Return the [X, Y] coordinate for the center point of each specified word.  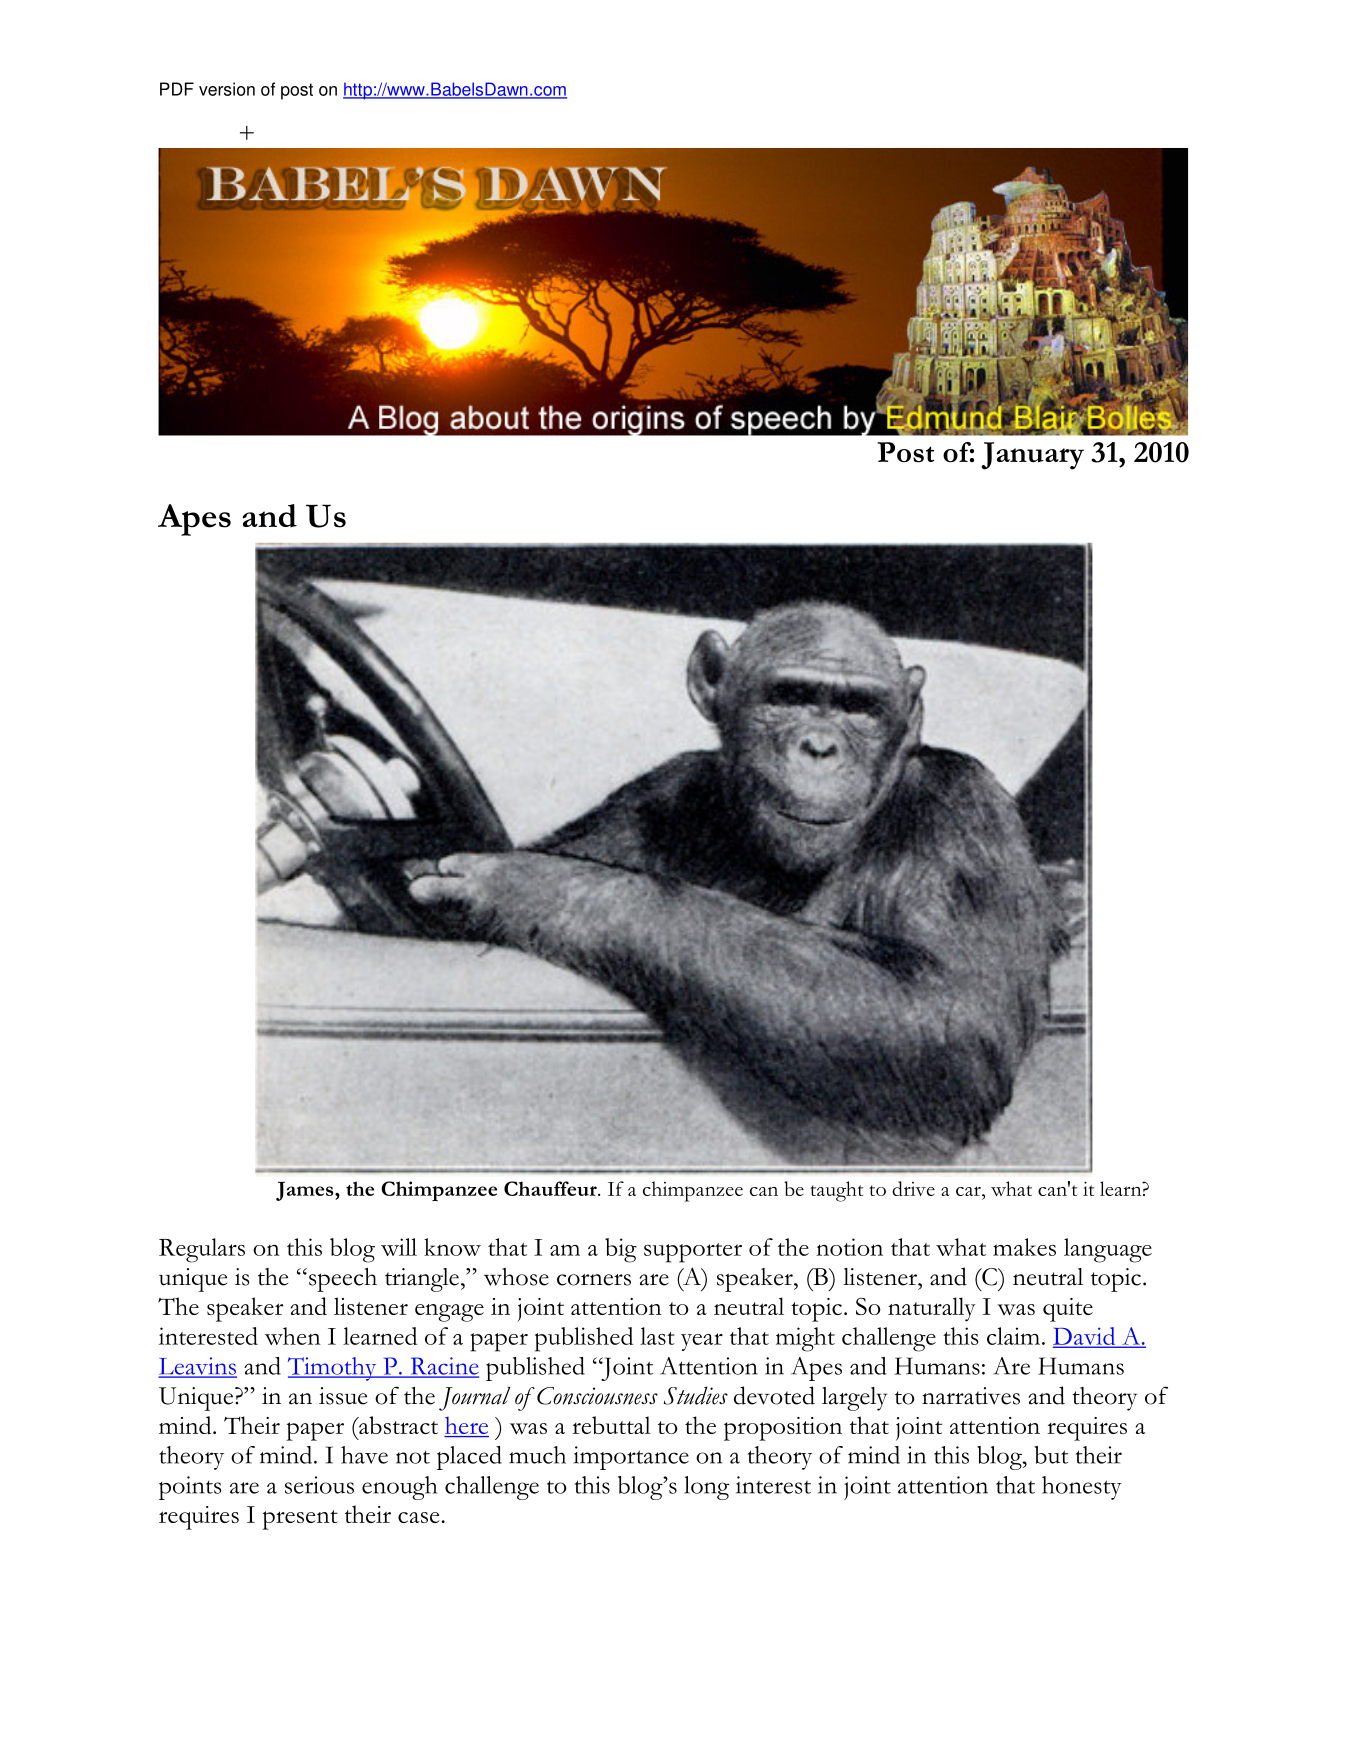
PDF [177, 89]
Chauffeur [551, 1188]
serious [319, 1485]
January [1032, 456]
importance [631, 1458]
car [969, 1191]
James [306, 1191]
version [227, 89]
